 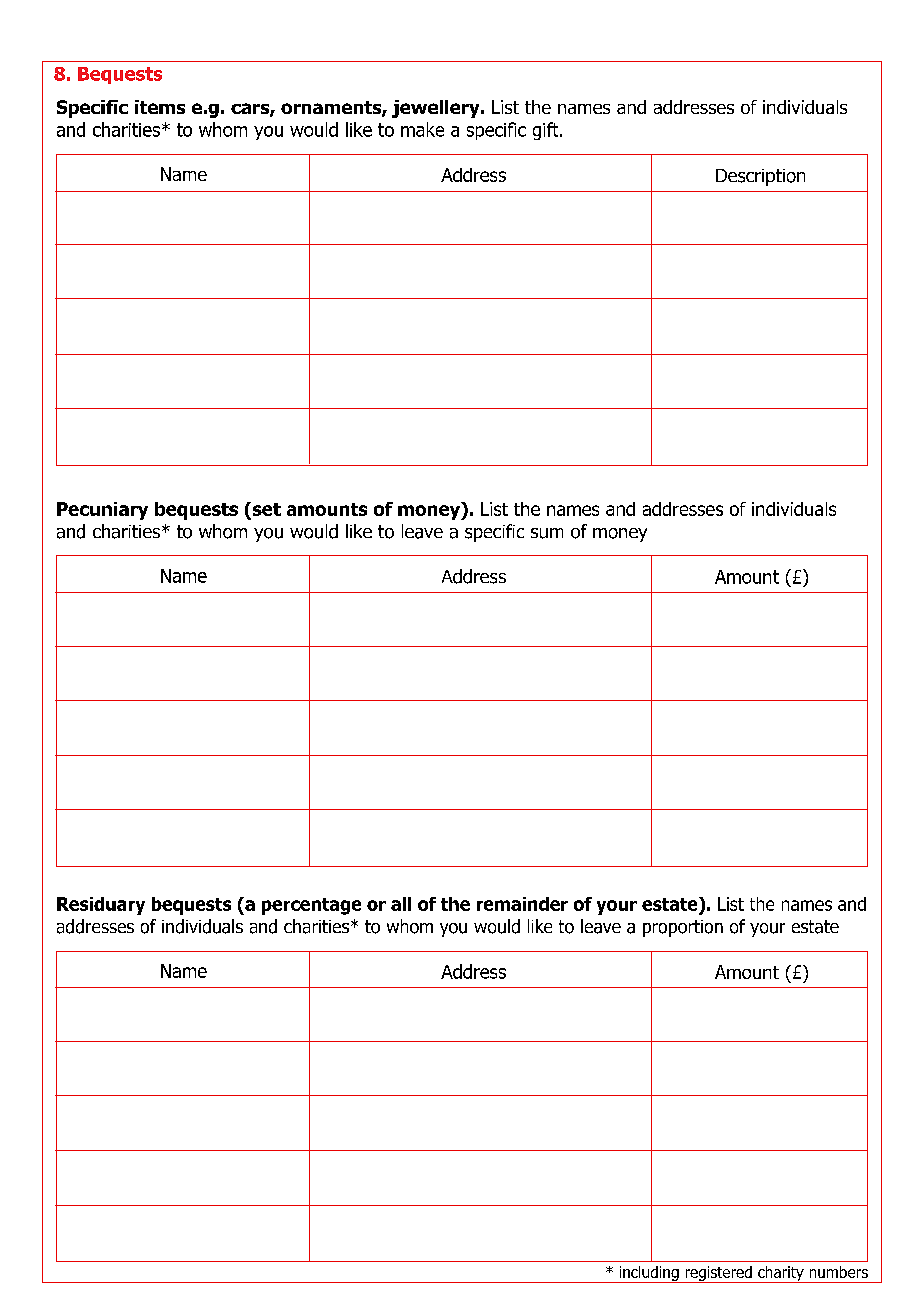 I want to click on including, so click(x=649, y=1274).
